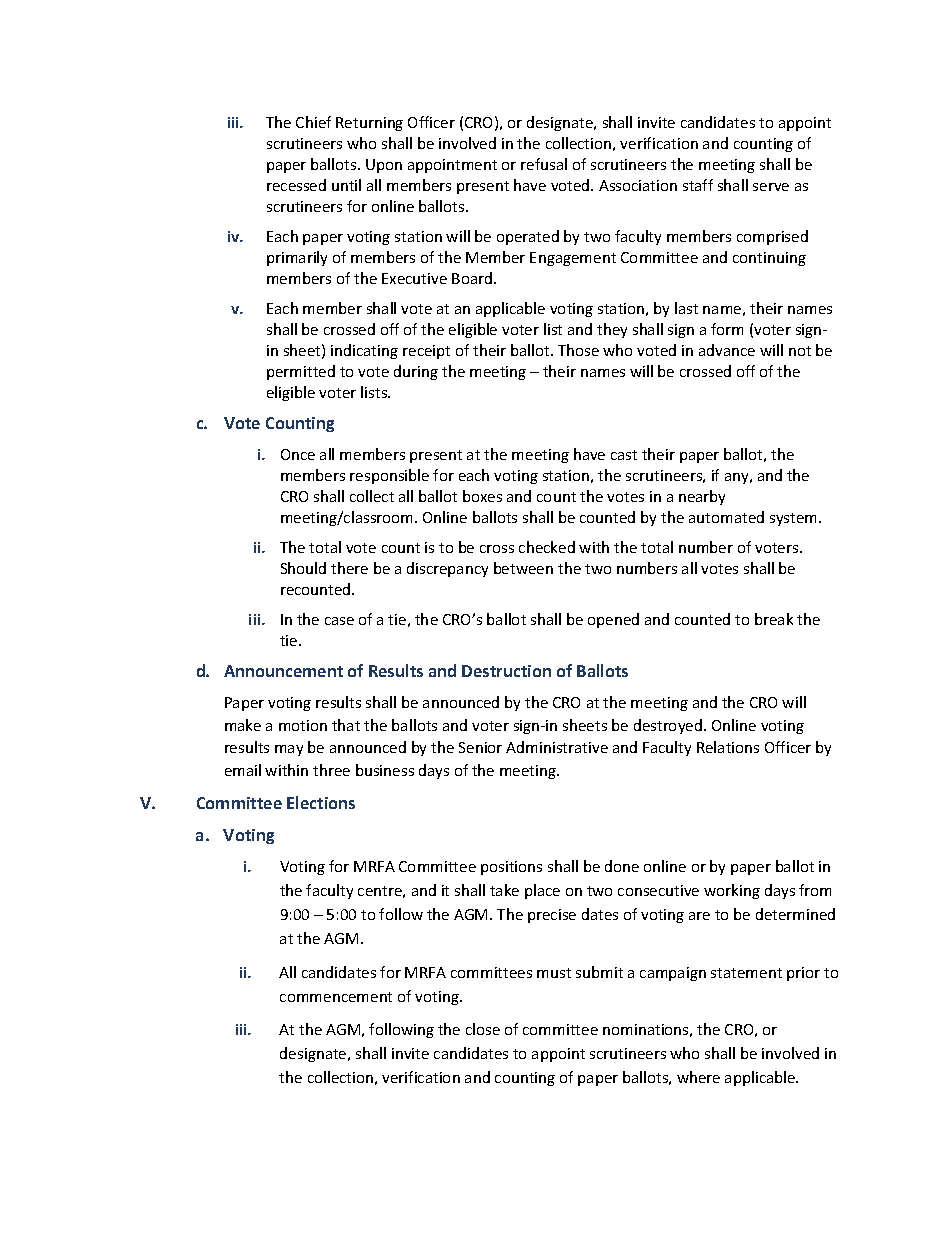 Image resolution: width=952 pixels, height=1233 pixels. What do you see at coordinates (728, 747) in the screenshot?
I see `Relations` at bounding box center [728, 747].
